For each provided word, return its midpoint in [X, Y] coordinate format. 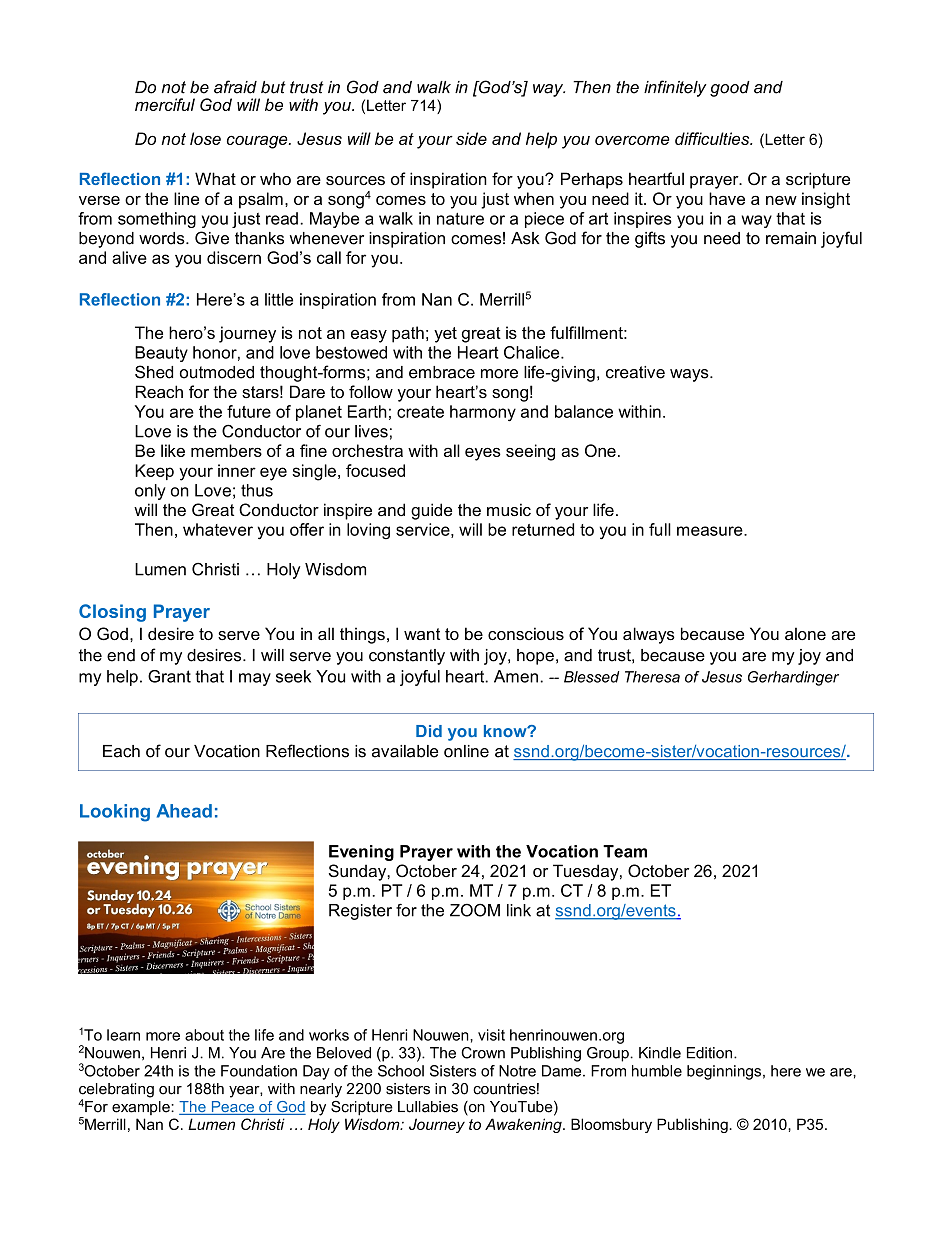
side [471, 138]
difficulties [713, 138]
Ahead [184, 811]
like [173, 450]
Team [625, 851]
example [142, 1108]
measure [711, 531]
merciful [165, 104]
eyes [483, 454]
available [405, 751]
